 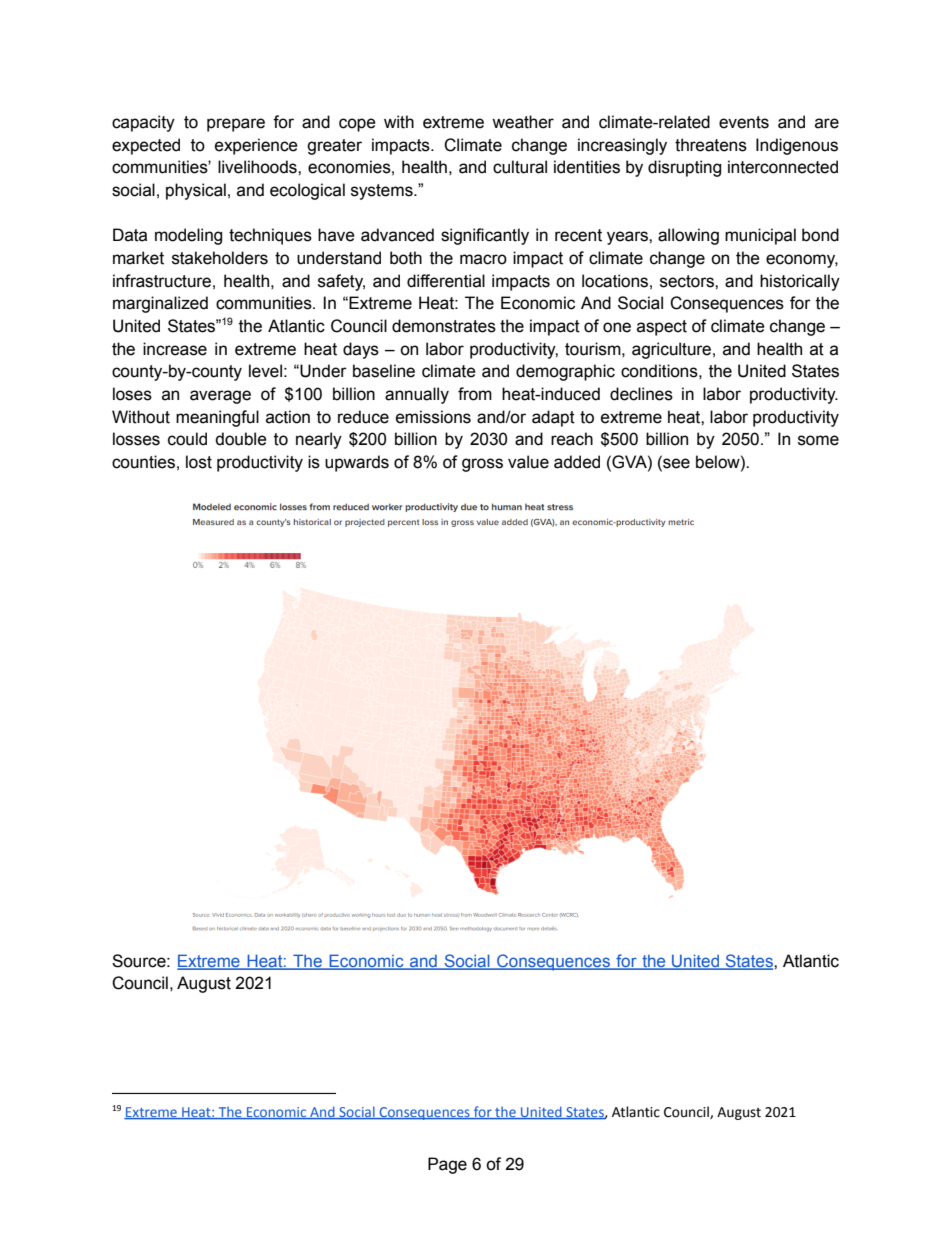 I want to click on cultural, so click(x=520, y=167).
